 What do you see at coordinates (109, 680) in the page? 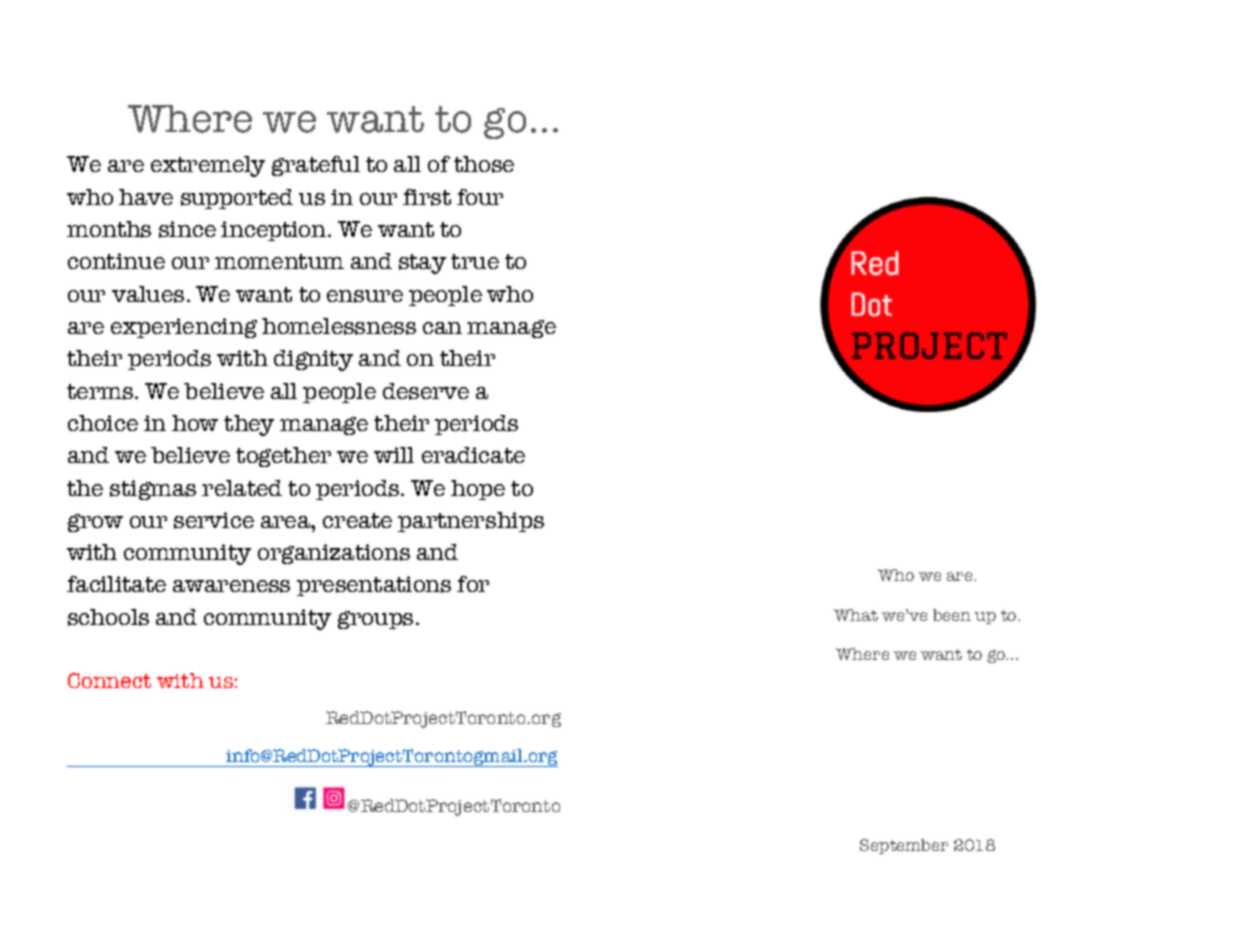
I see `Connect` at bounding box center [109, 680].
